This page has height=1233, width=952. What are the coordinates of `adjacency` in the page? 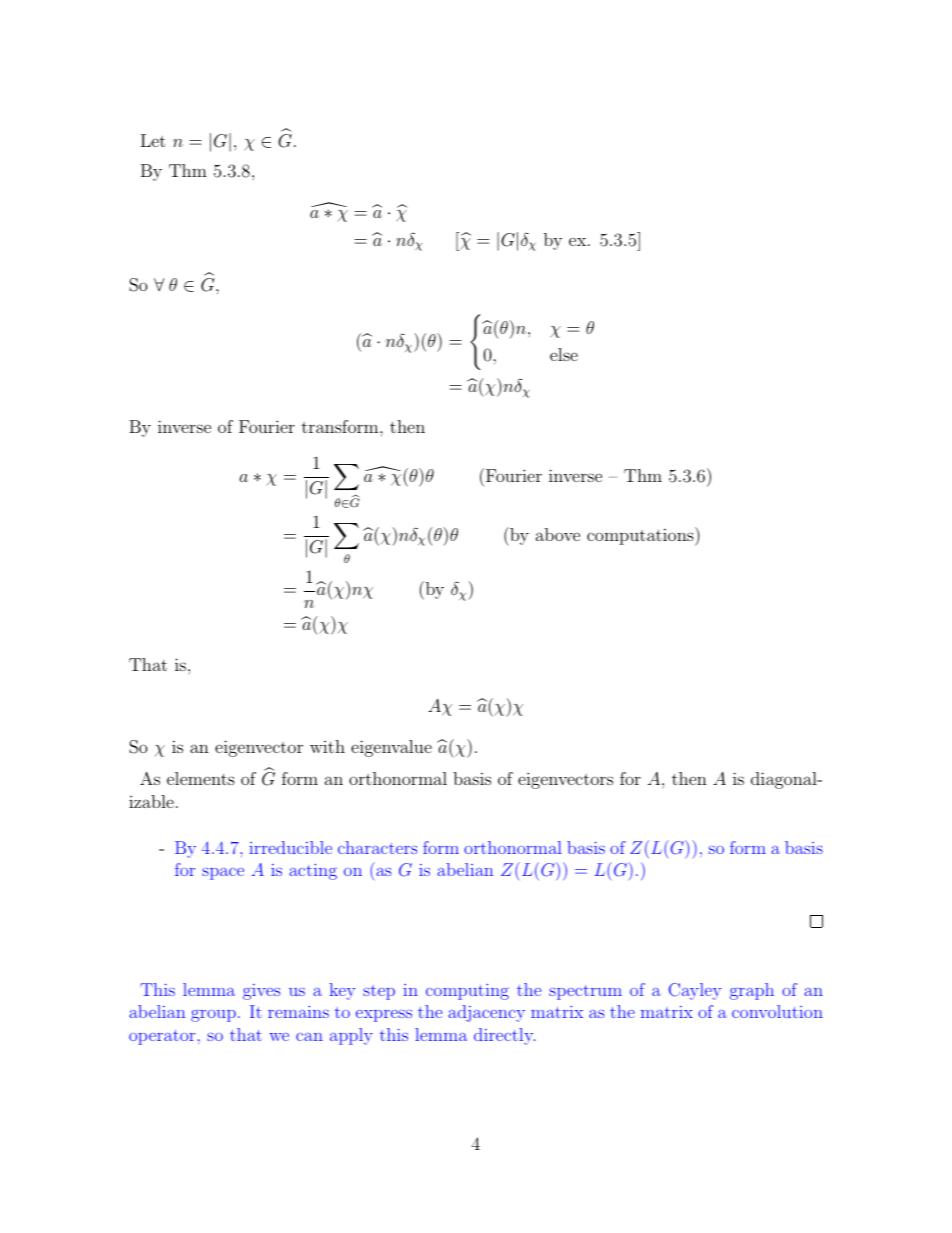 It's located at (486, 1013).
